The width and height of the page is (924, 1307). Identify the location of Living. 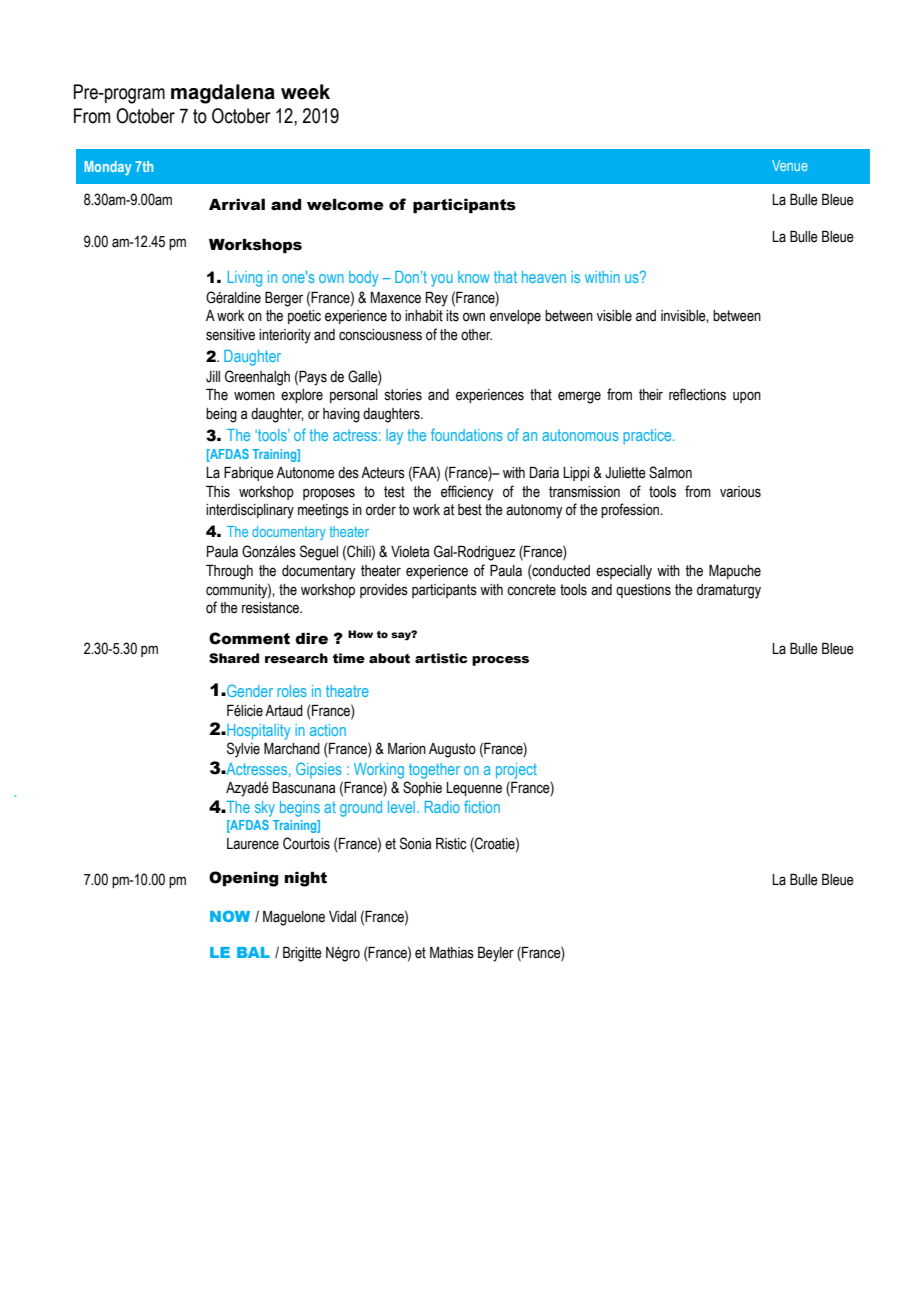
(245, 279).
